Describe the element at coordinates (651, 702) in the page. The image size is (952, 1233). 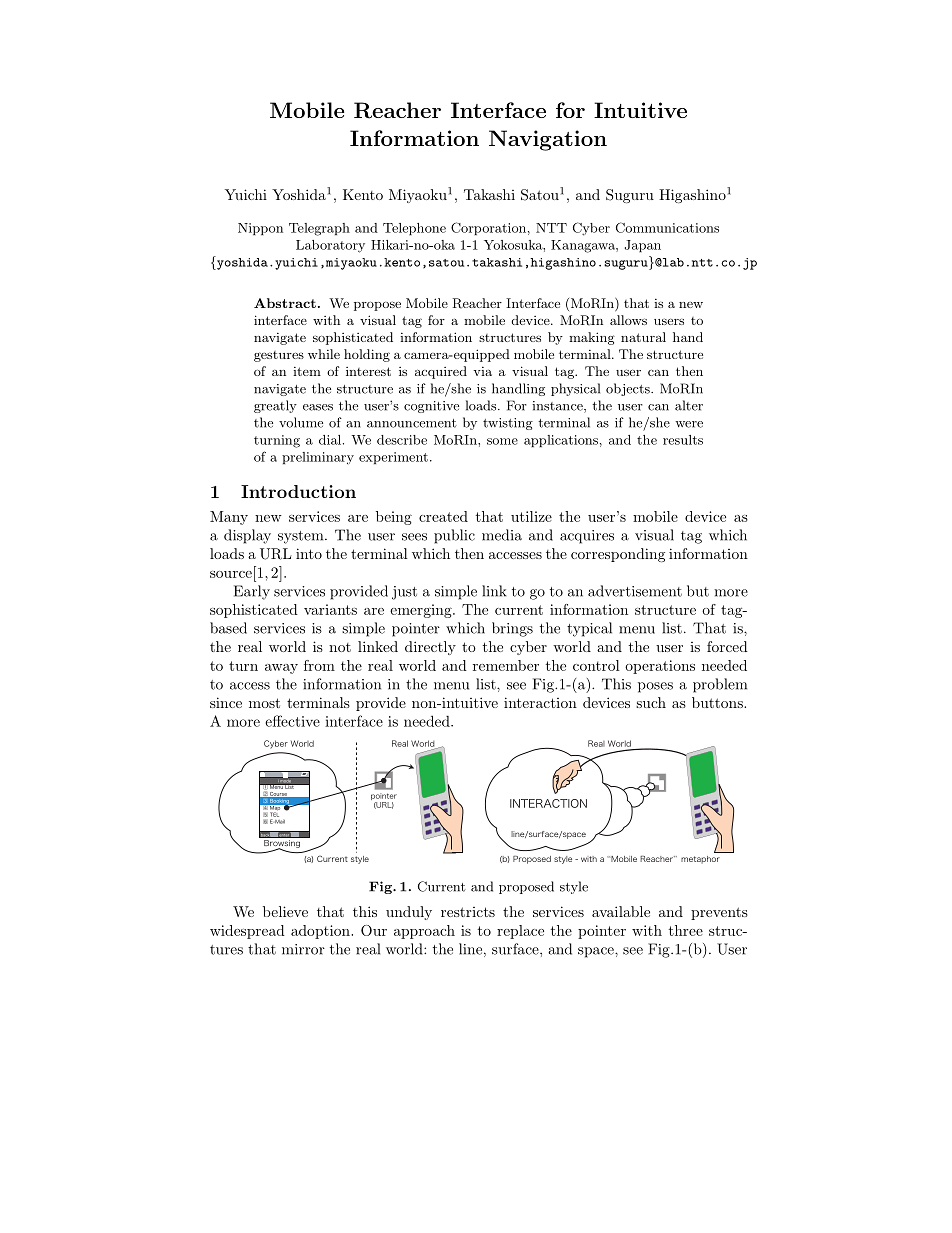
I see `such` at that location.
